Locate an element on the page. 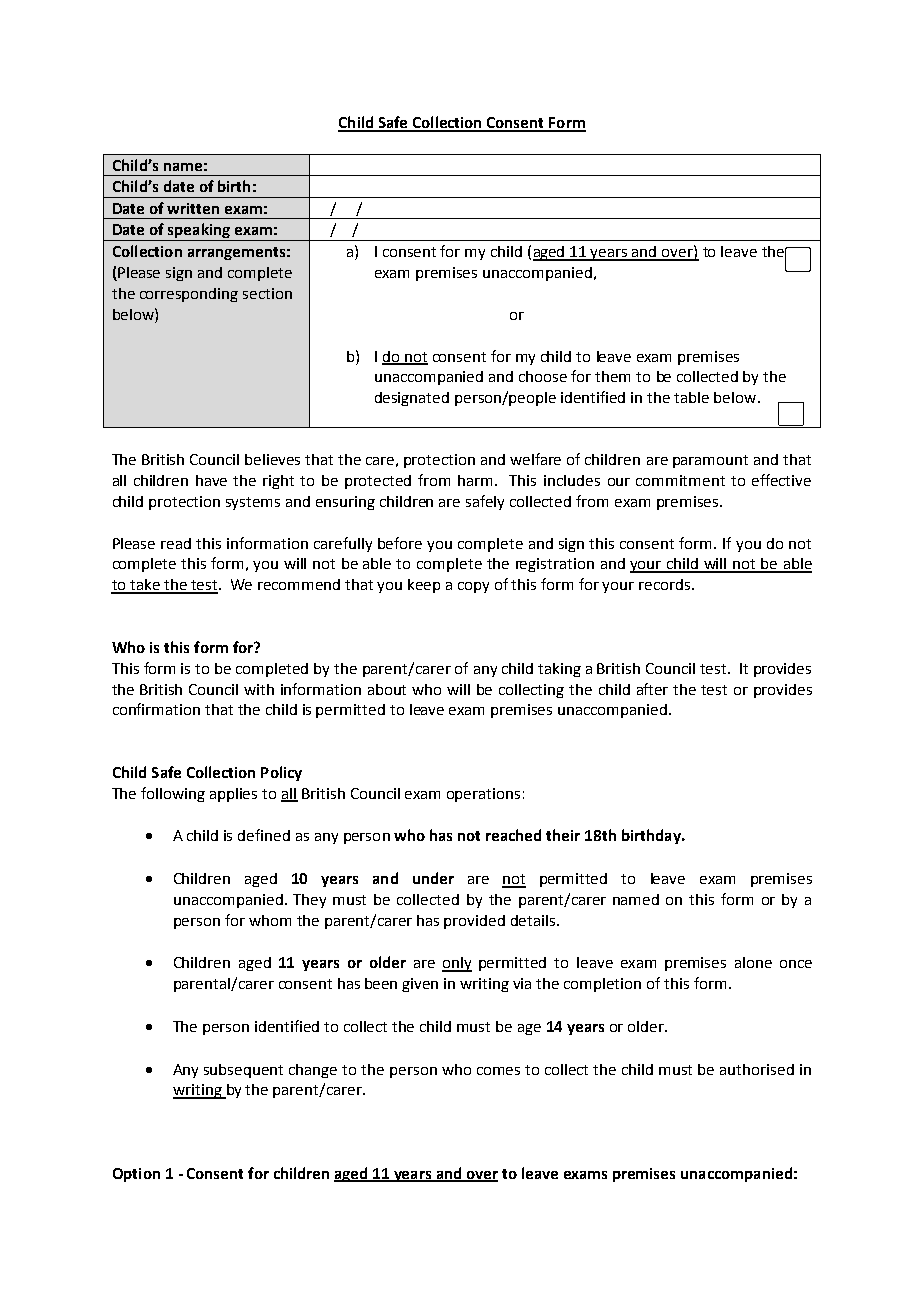  speaking is located at coordinates (199, 232).
